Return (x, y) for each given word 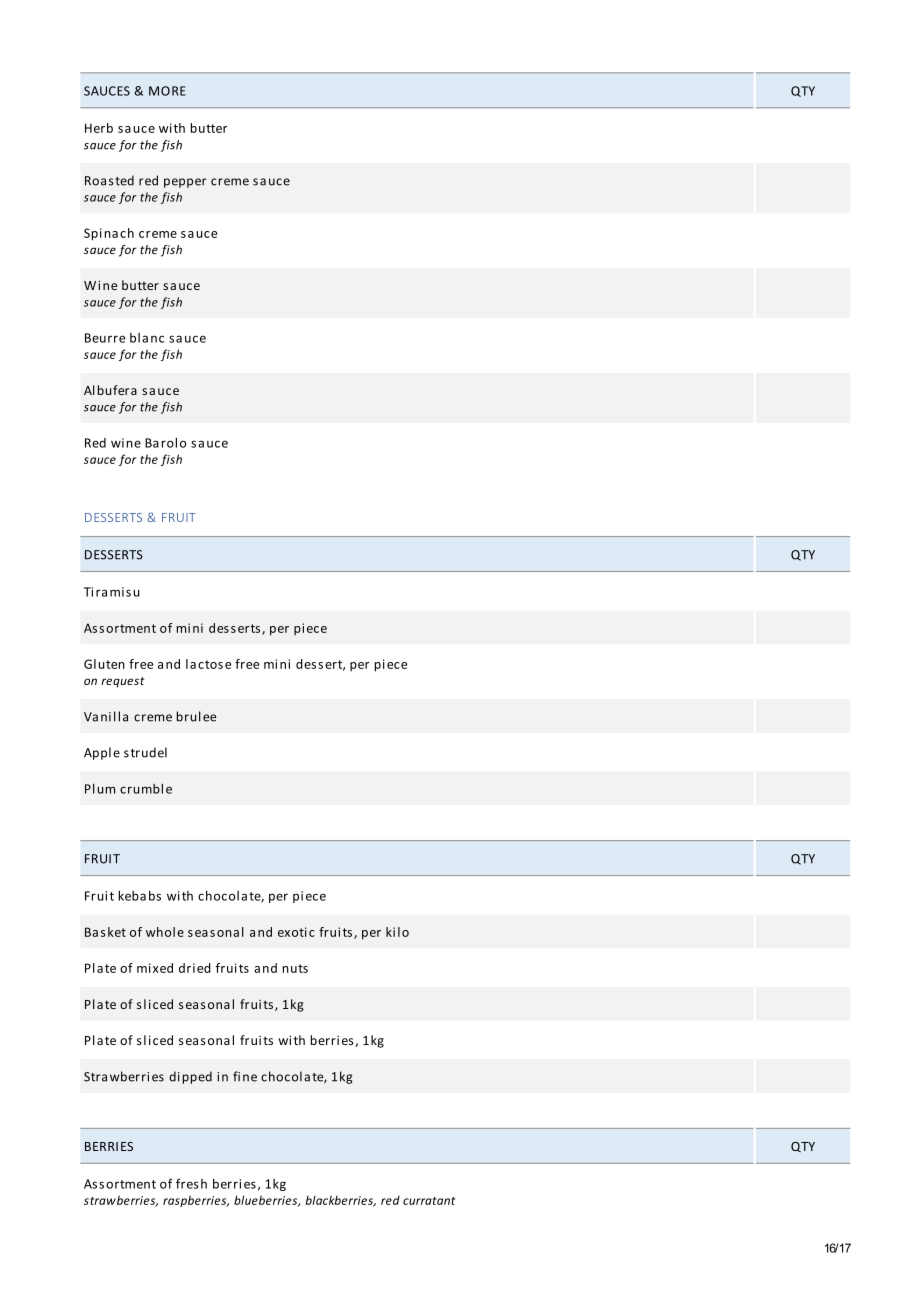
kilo (397, 932)
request (123, 682)
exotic (296, 932)
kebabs (140, 895)
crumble (146, 789)
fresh (191, 1183)
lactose (208, 664)
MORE (167, 91)
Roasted (109, 180)
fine (245, 1076)
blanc (147, 338)
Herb (99, 128)
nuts (295, 968)
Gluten (104, 664)
